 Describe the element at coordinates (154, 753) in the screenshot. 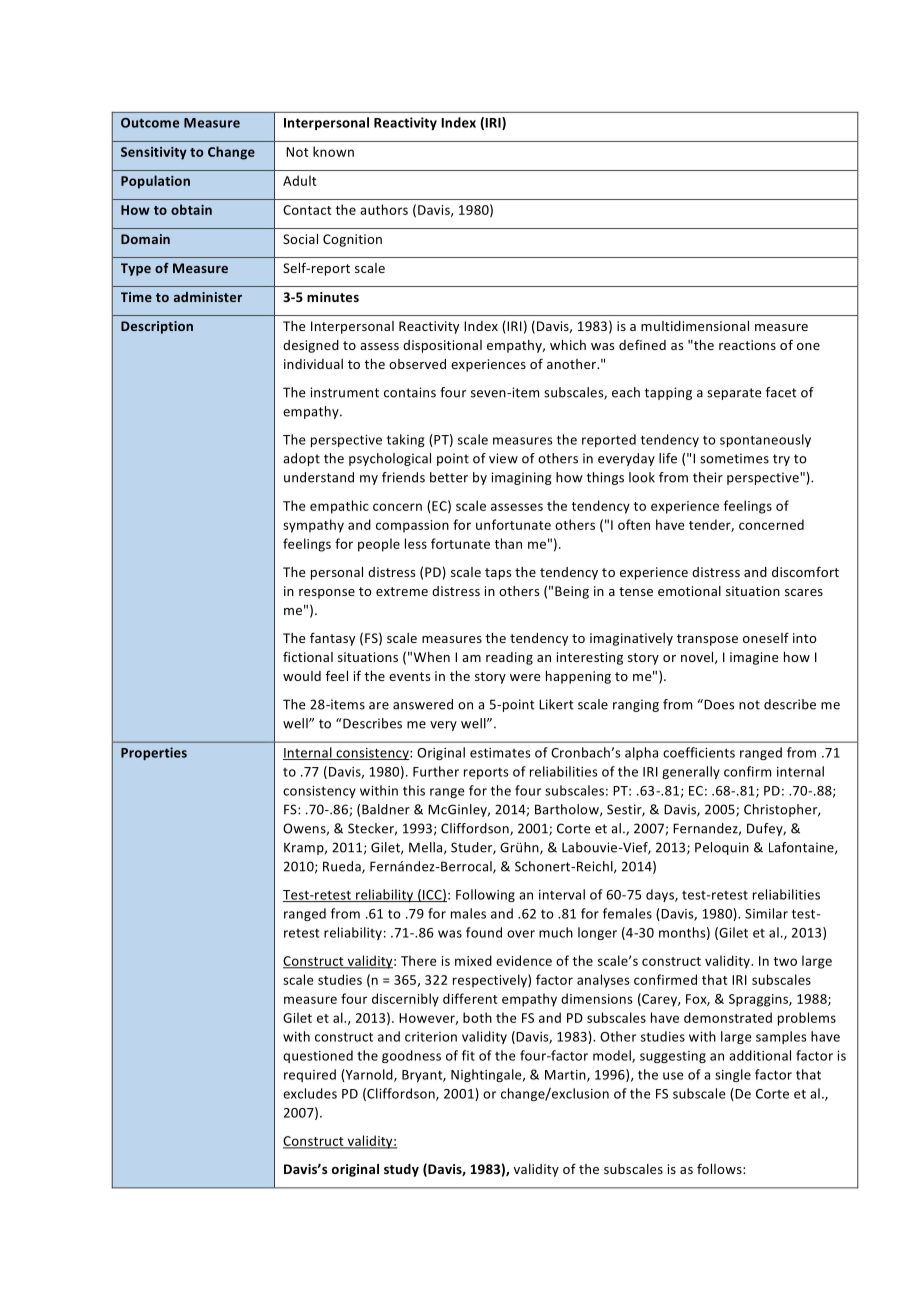

I see `Properties` at that location.
